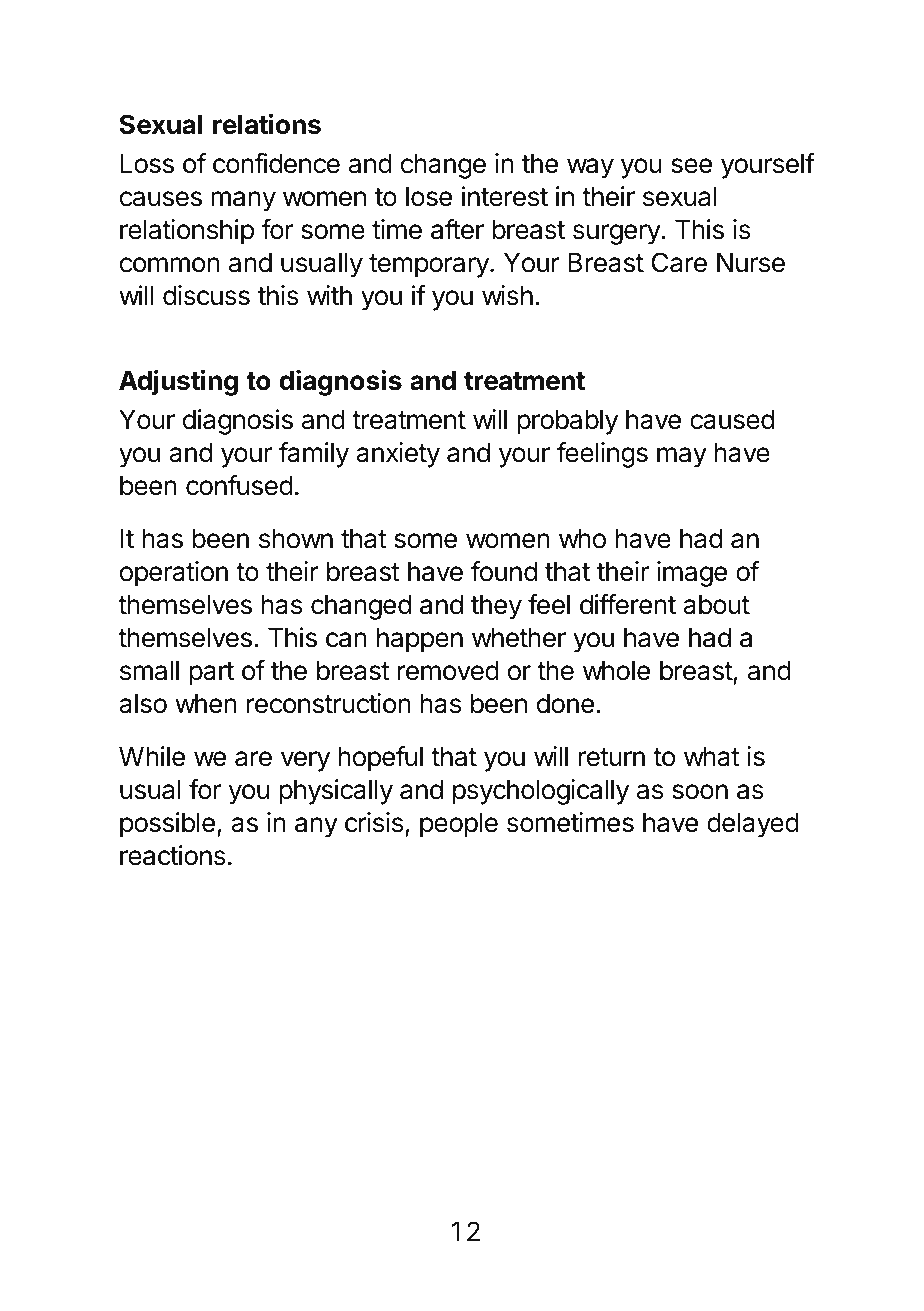 This document has height=1311, width=924. What do you see at coordinates (398, 455) in the document?
I see `anxiety` at bounding box center [398, 455].
